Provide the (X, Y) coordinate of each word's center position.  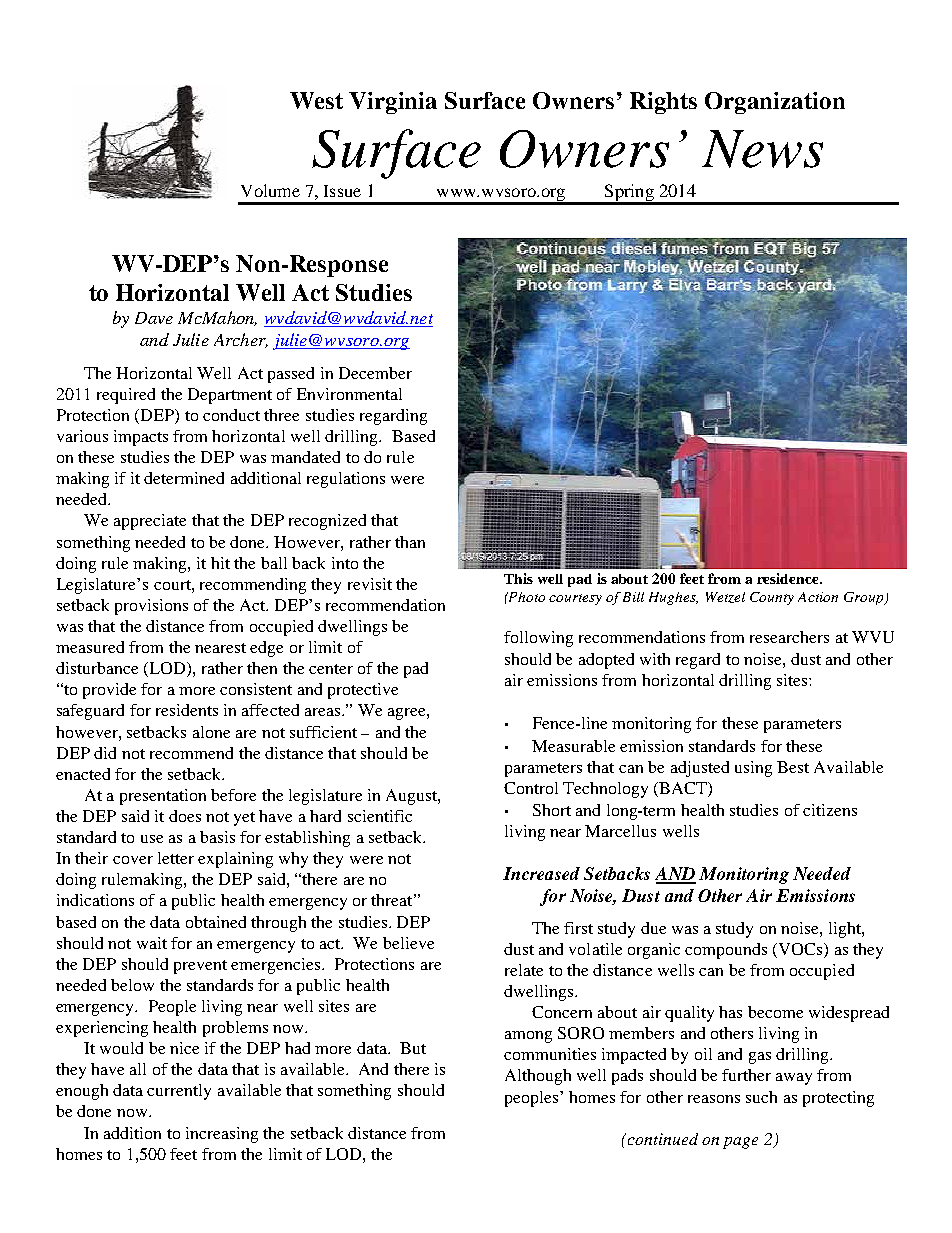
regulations (346, 480)
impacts (141, 438)
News (762, 149)
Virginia (393, 103)
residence (789, 578)
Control (531, 788)
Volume (270, 190)
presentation (163, 797)
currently (179, 1092)
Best (793, 767)
